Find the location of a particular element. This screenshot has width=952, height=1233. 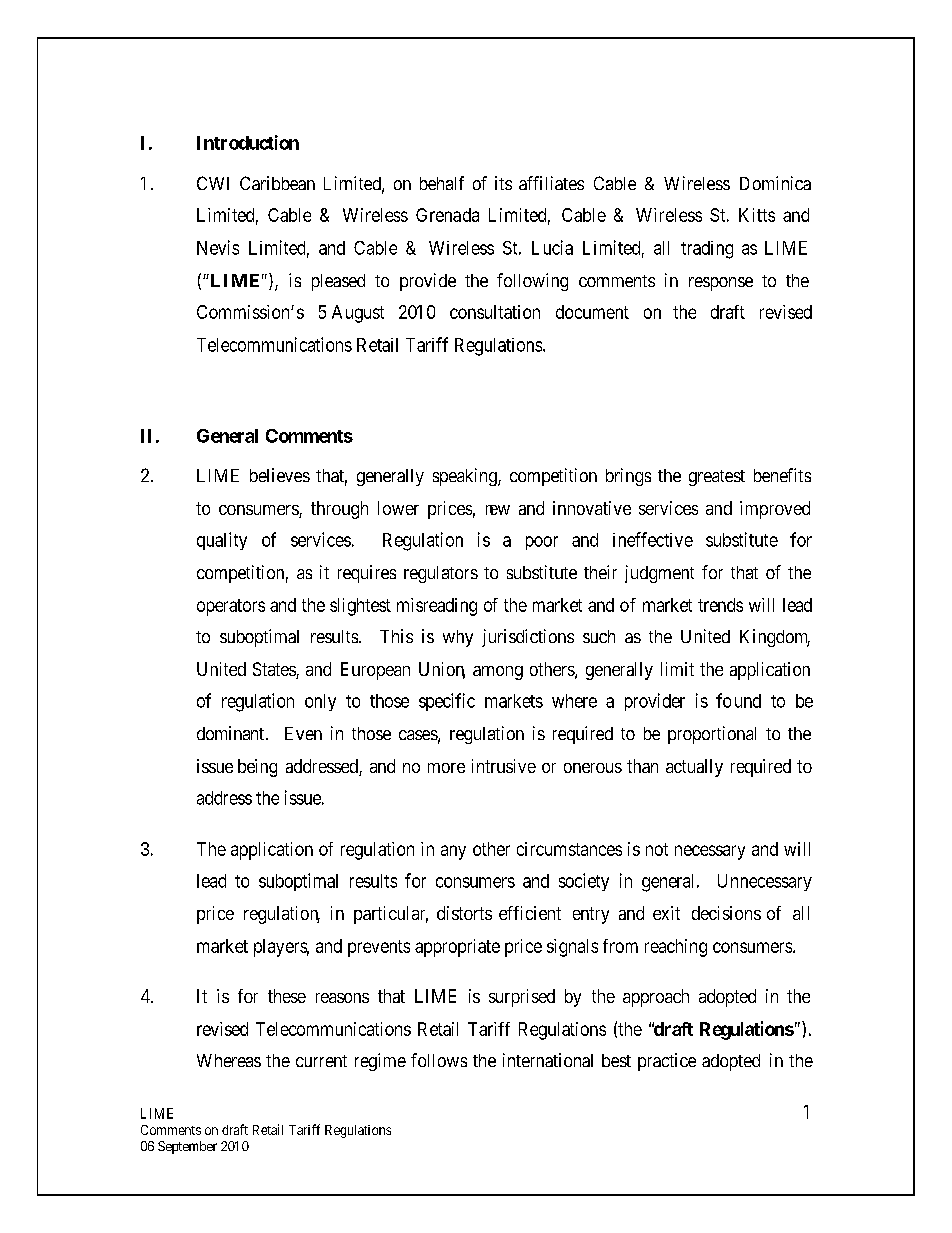

trading is located at coordinates (707, 250).
